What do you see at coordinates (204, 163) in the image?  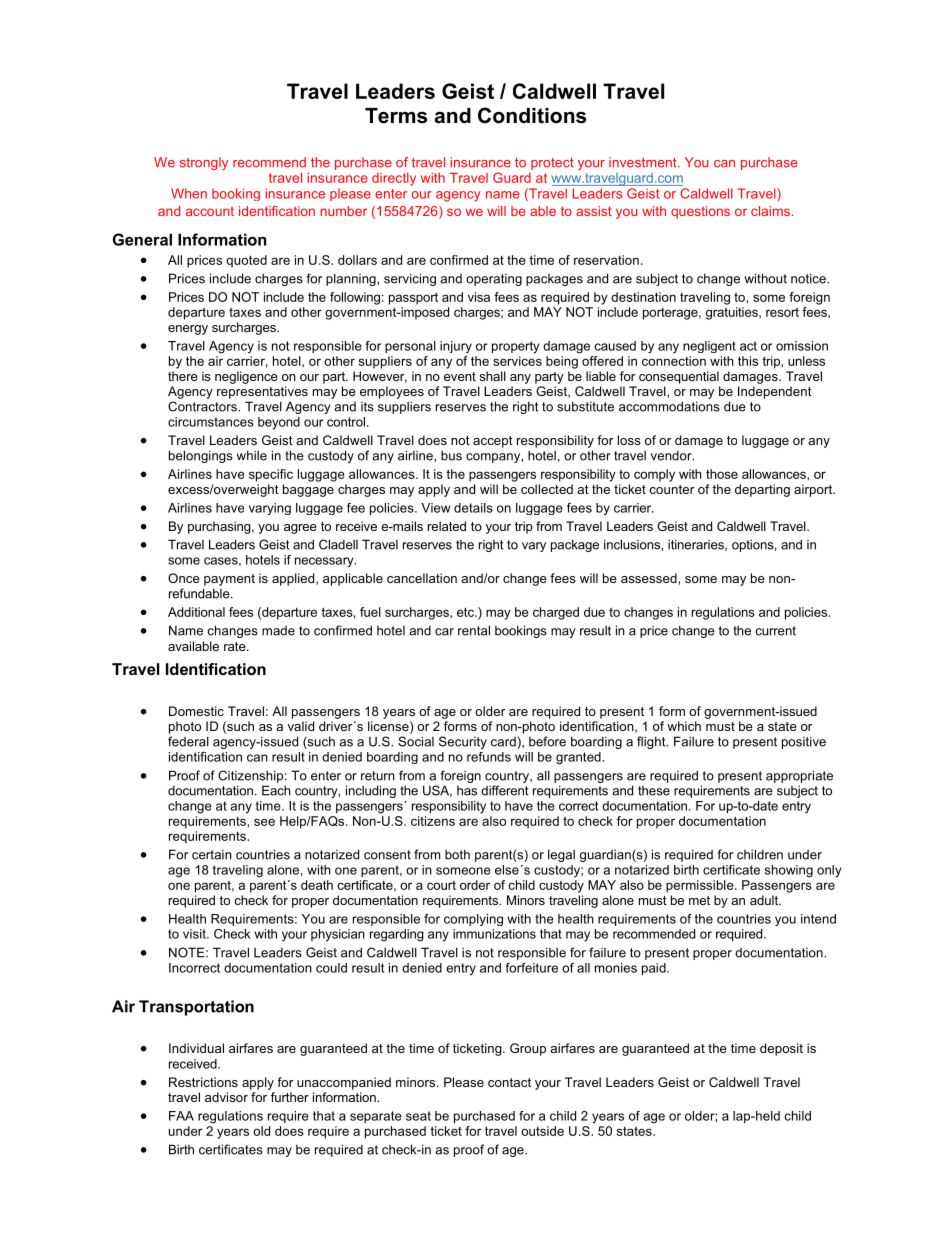 I see `strongly` at bounding box center [204, 163].
